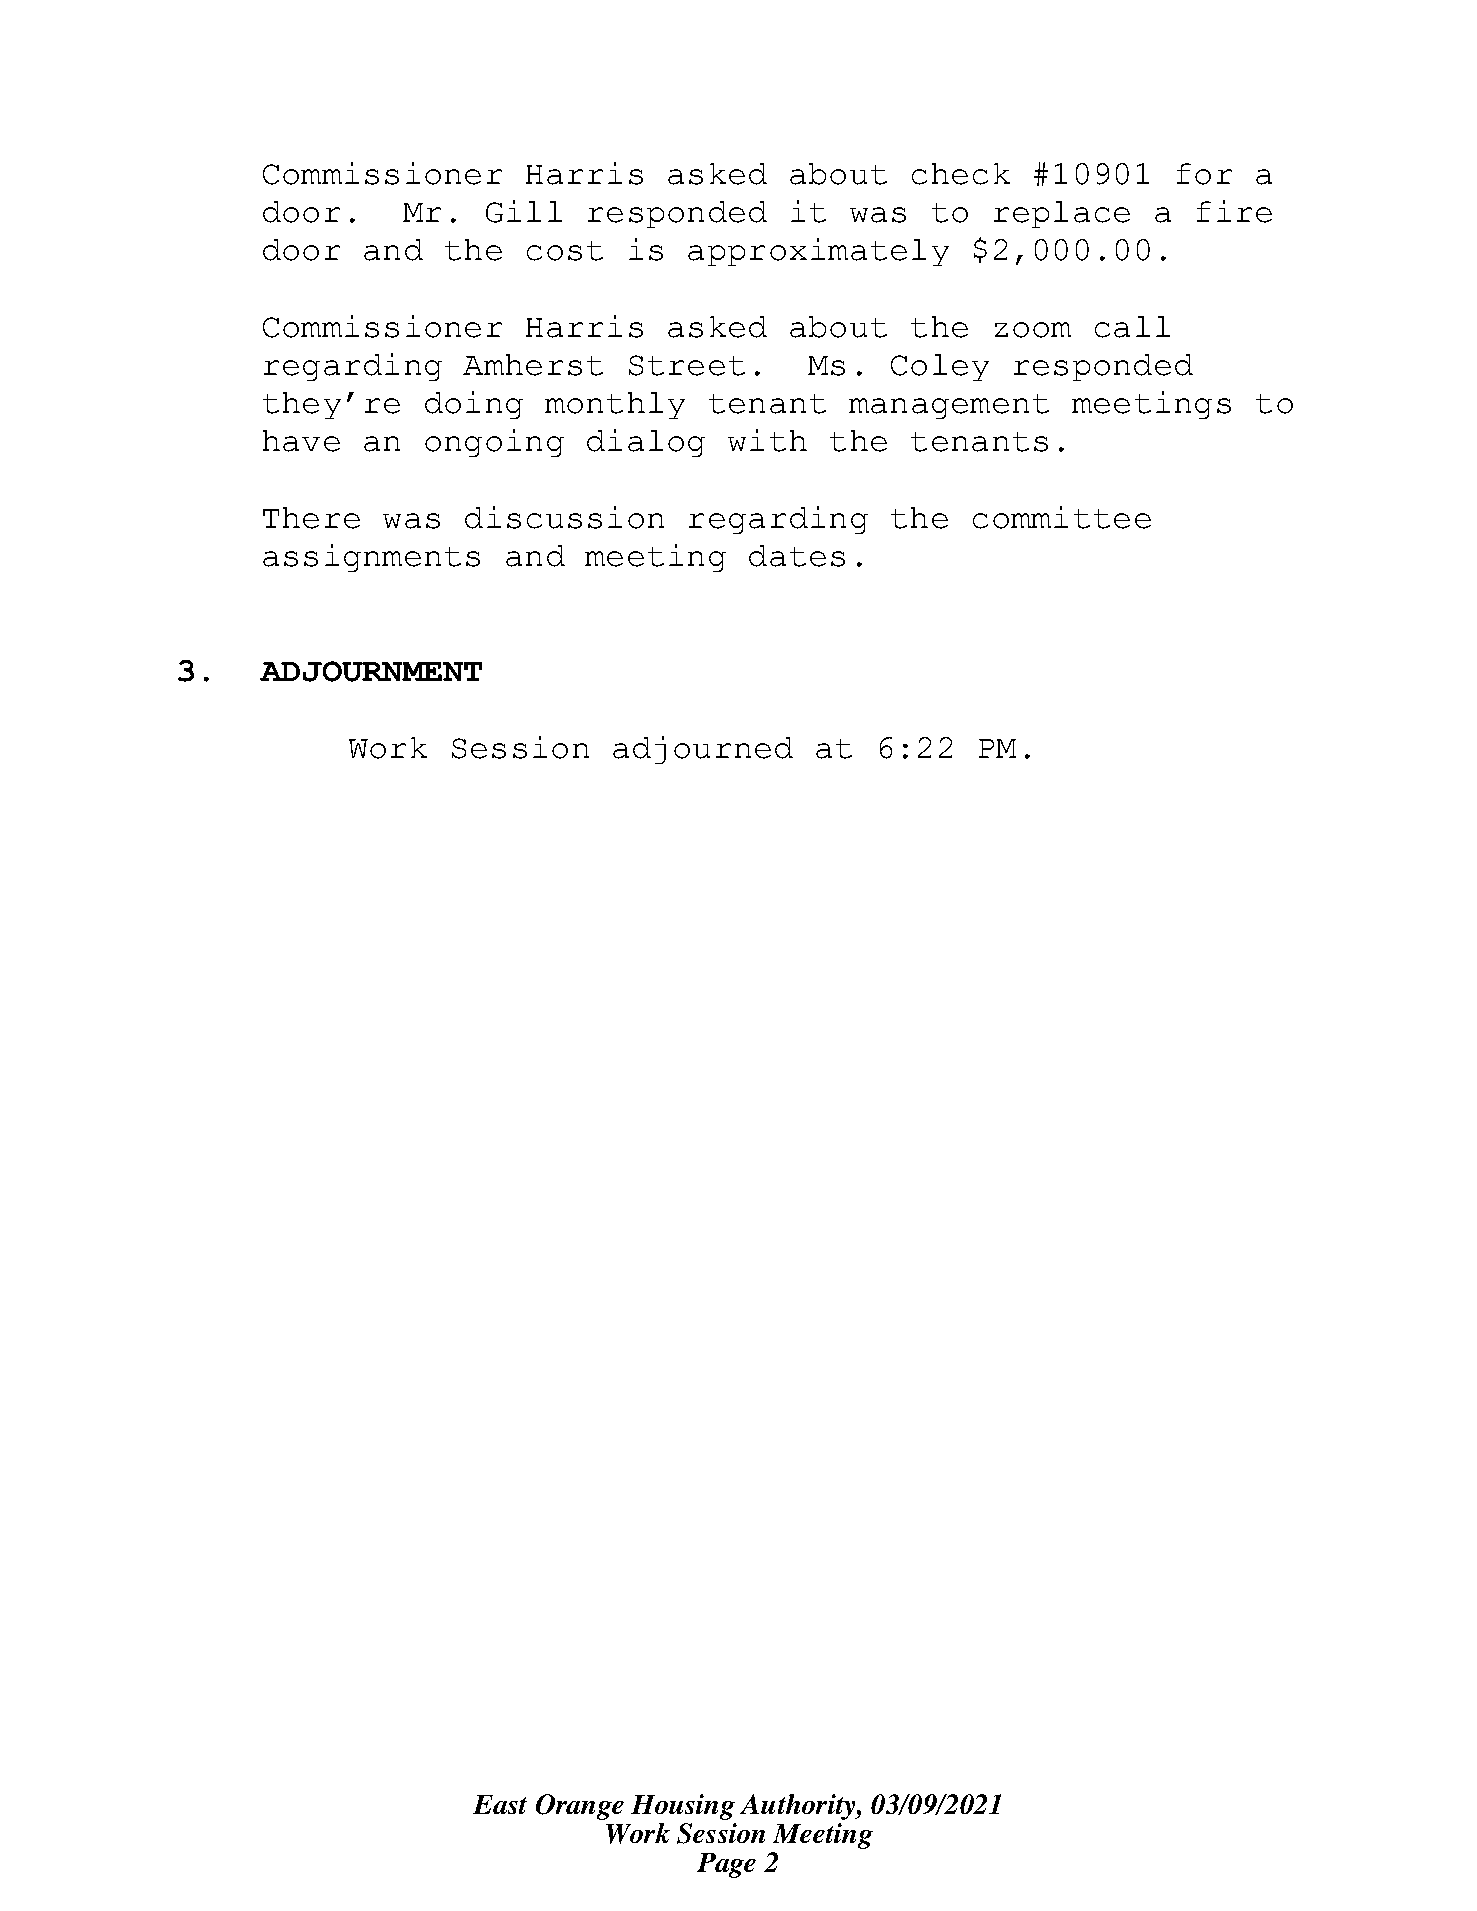  What do you see at coordinates (726, 1865) in the image?
I see `Page` at bounding box center [726, 1865].
